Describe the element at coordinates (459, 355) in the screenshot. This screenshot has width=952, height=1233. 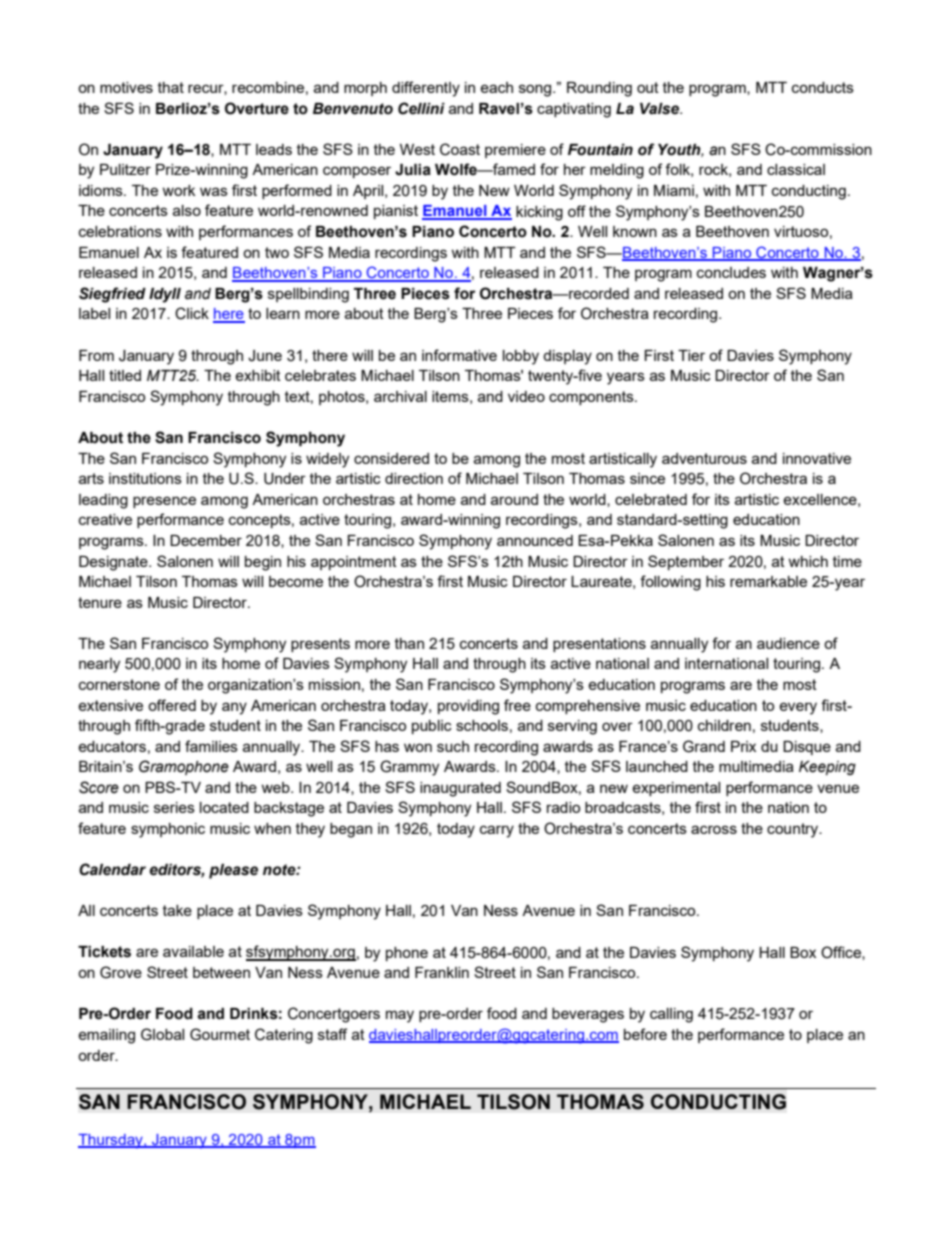
I see `informative` at that location.
